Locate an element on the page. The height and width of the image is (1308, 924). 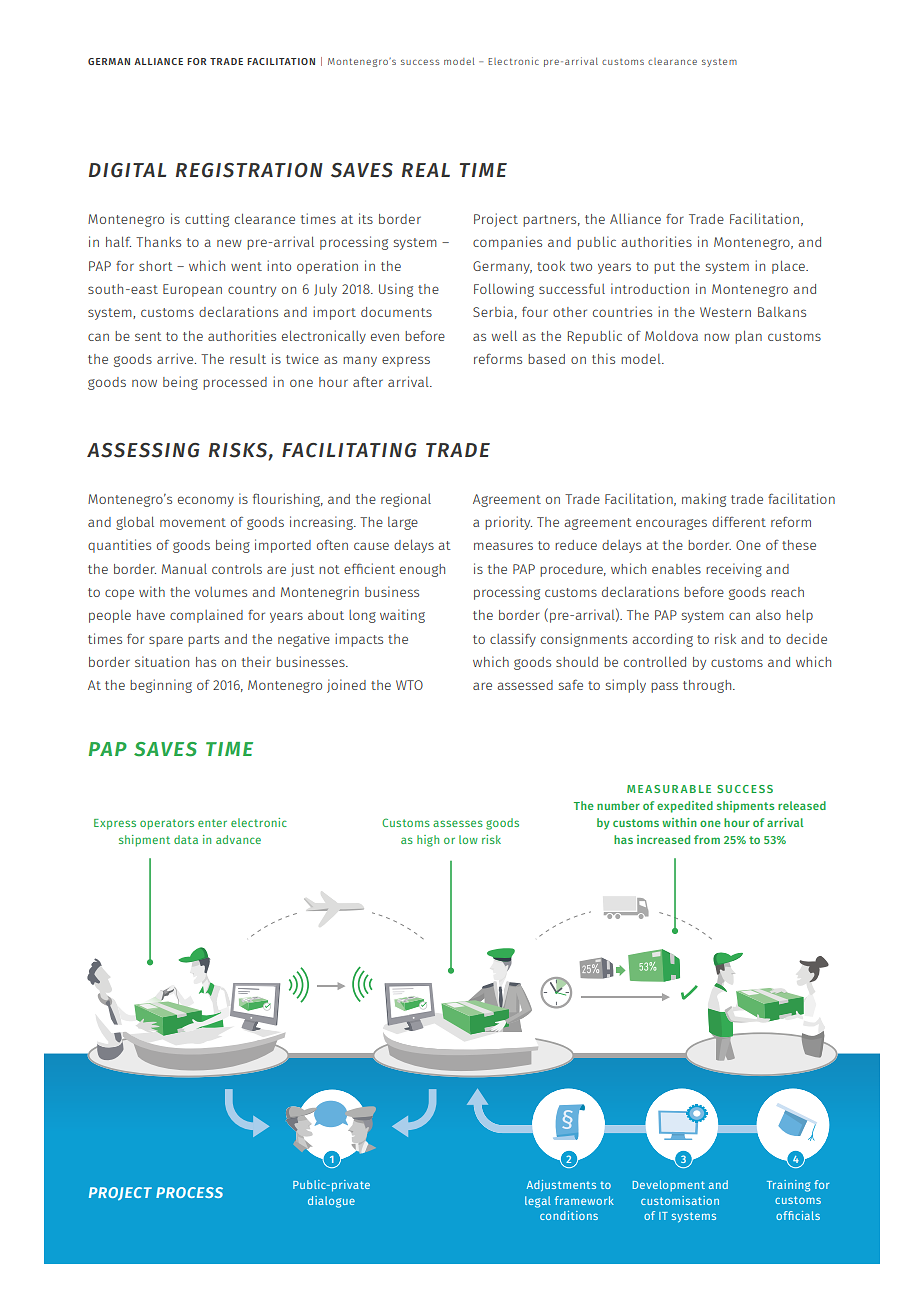
after is located at coordinates (368, 381).
